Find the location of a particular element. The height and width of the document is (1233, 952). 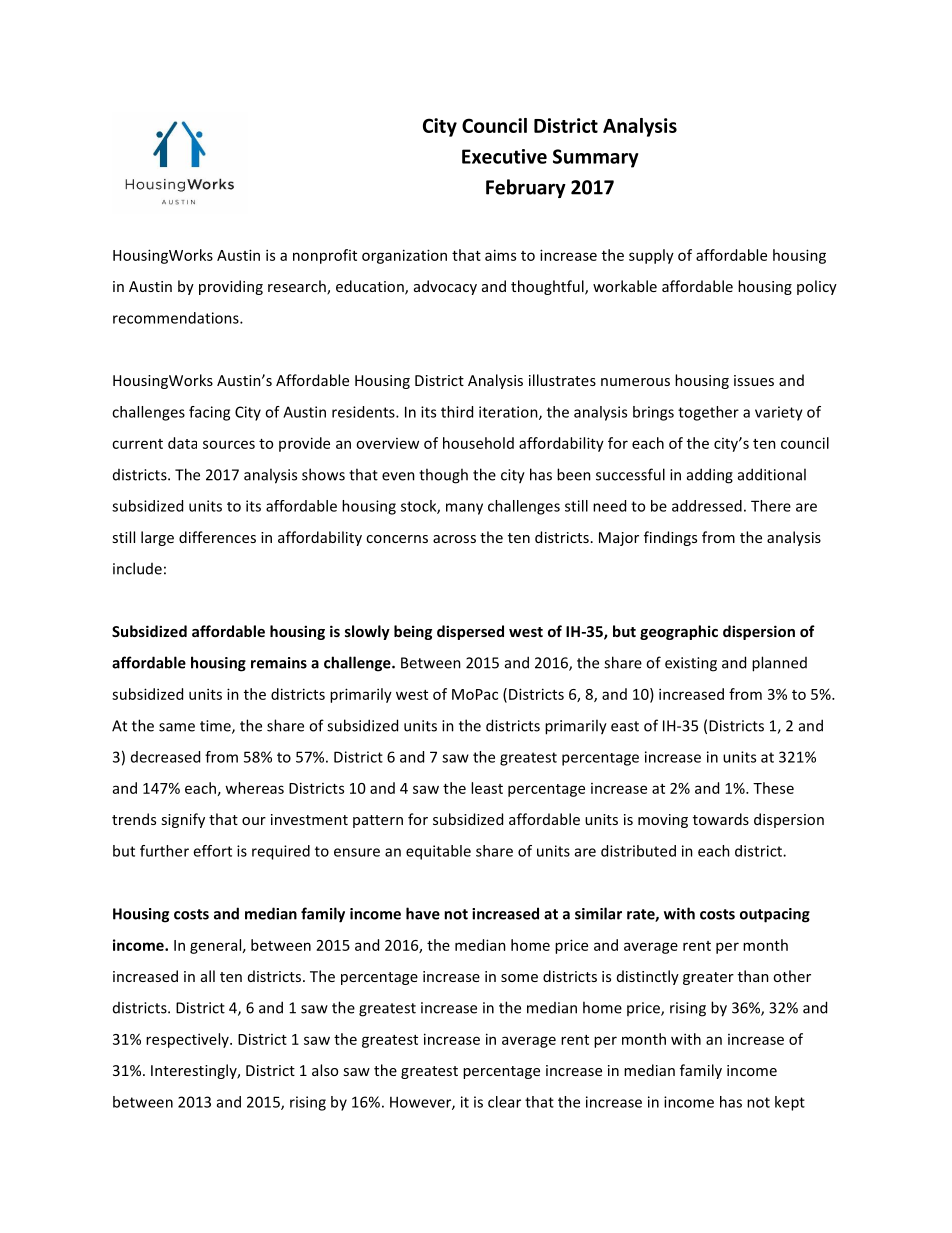

equitable is located at coordinates (438, 852).
